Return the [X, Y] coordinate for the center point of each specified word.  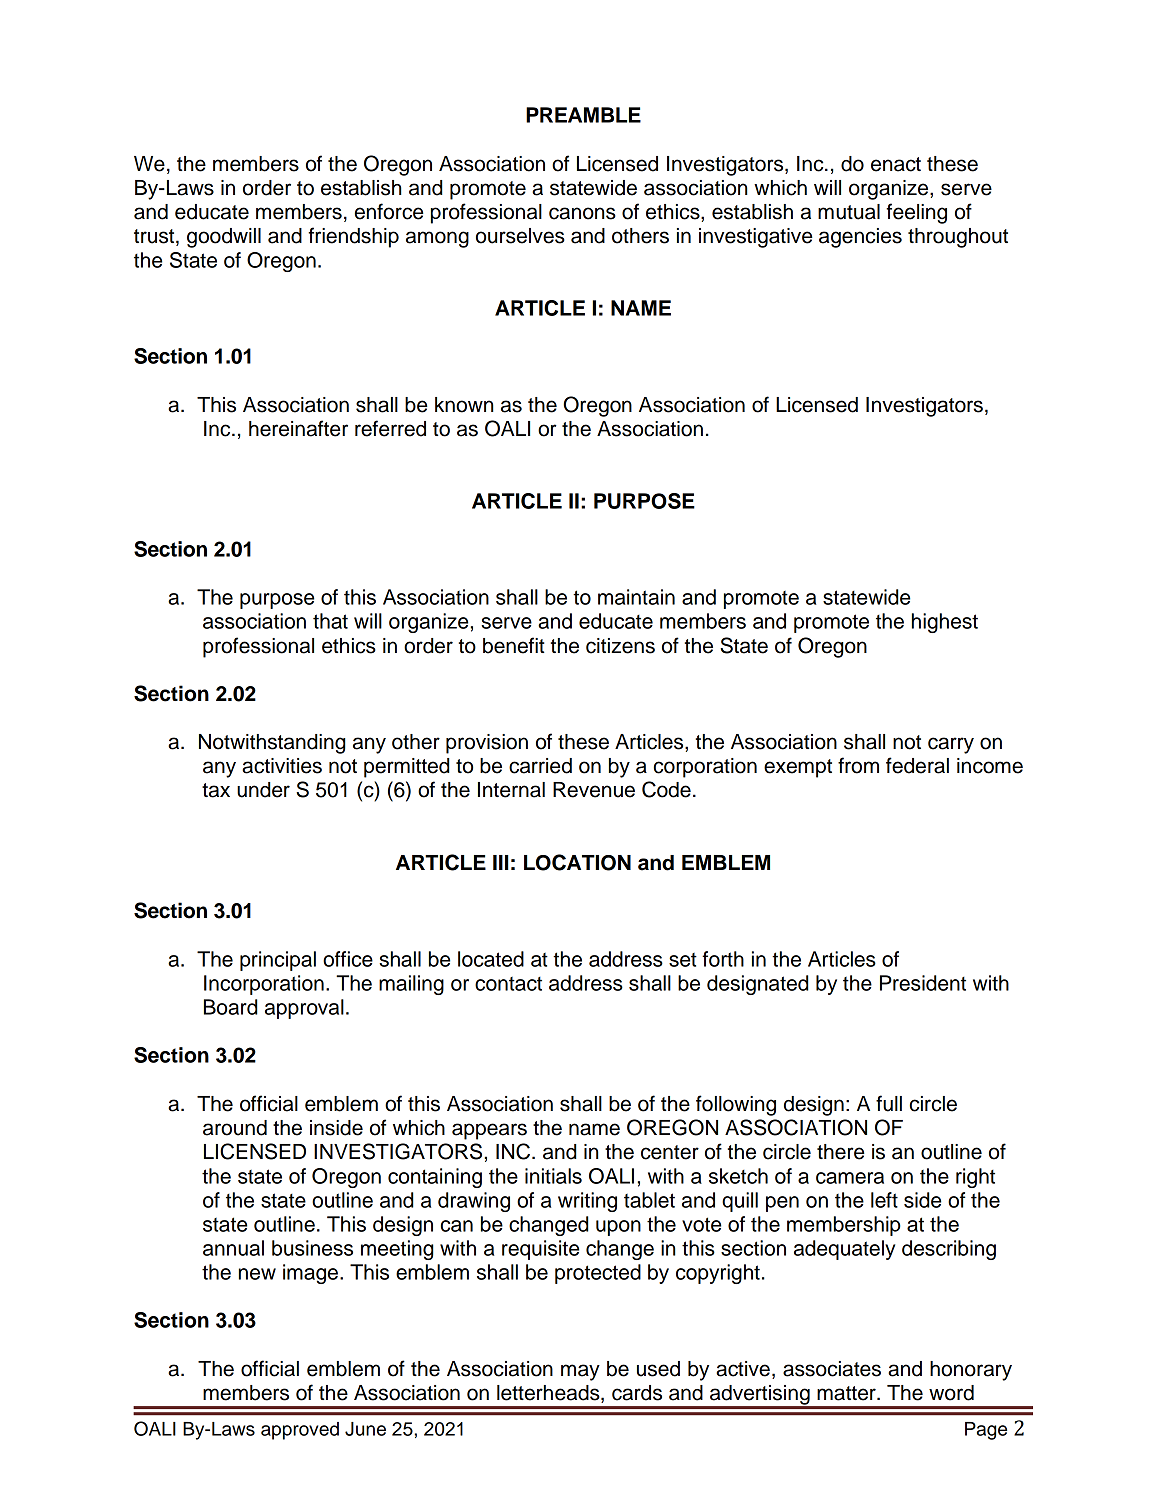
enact [896, 164]
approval [304, 1009]
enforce [389, 211]
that [330, 621]
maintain [636, 597]
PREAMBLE [583, 115]
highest [945, 623]
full [889, 1103]
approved [300, 1431]
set [683, 960]
